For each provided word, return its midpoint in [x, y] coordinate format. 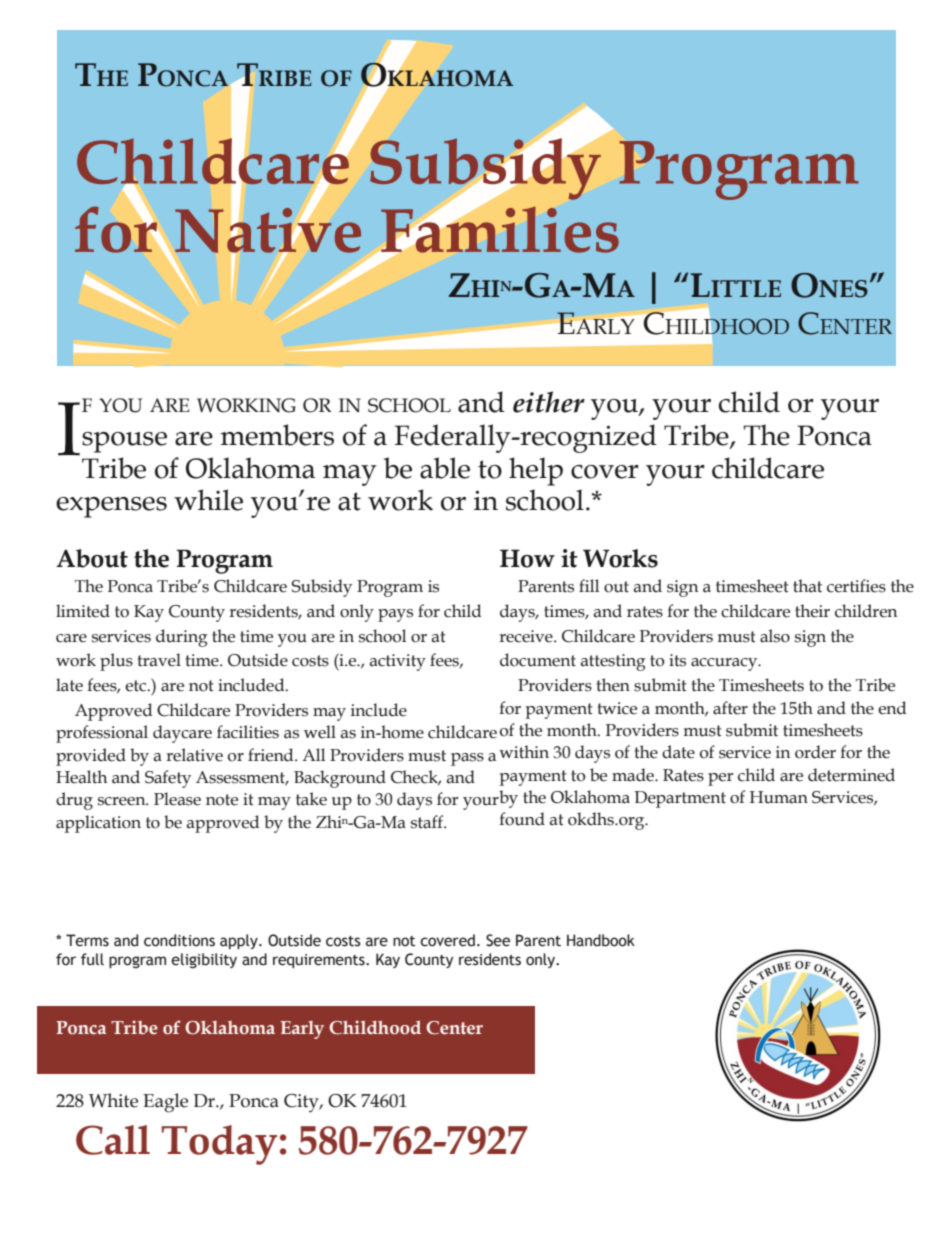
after [730, 708]
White [113, 1100]
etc [137, 686]
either [549, 402]
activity [398, 662]
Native [268, 230]
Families [499, 229]
